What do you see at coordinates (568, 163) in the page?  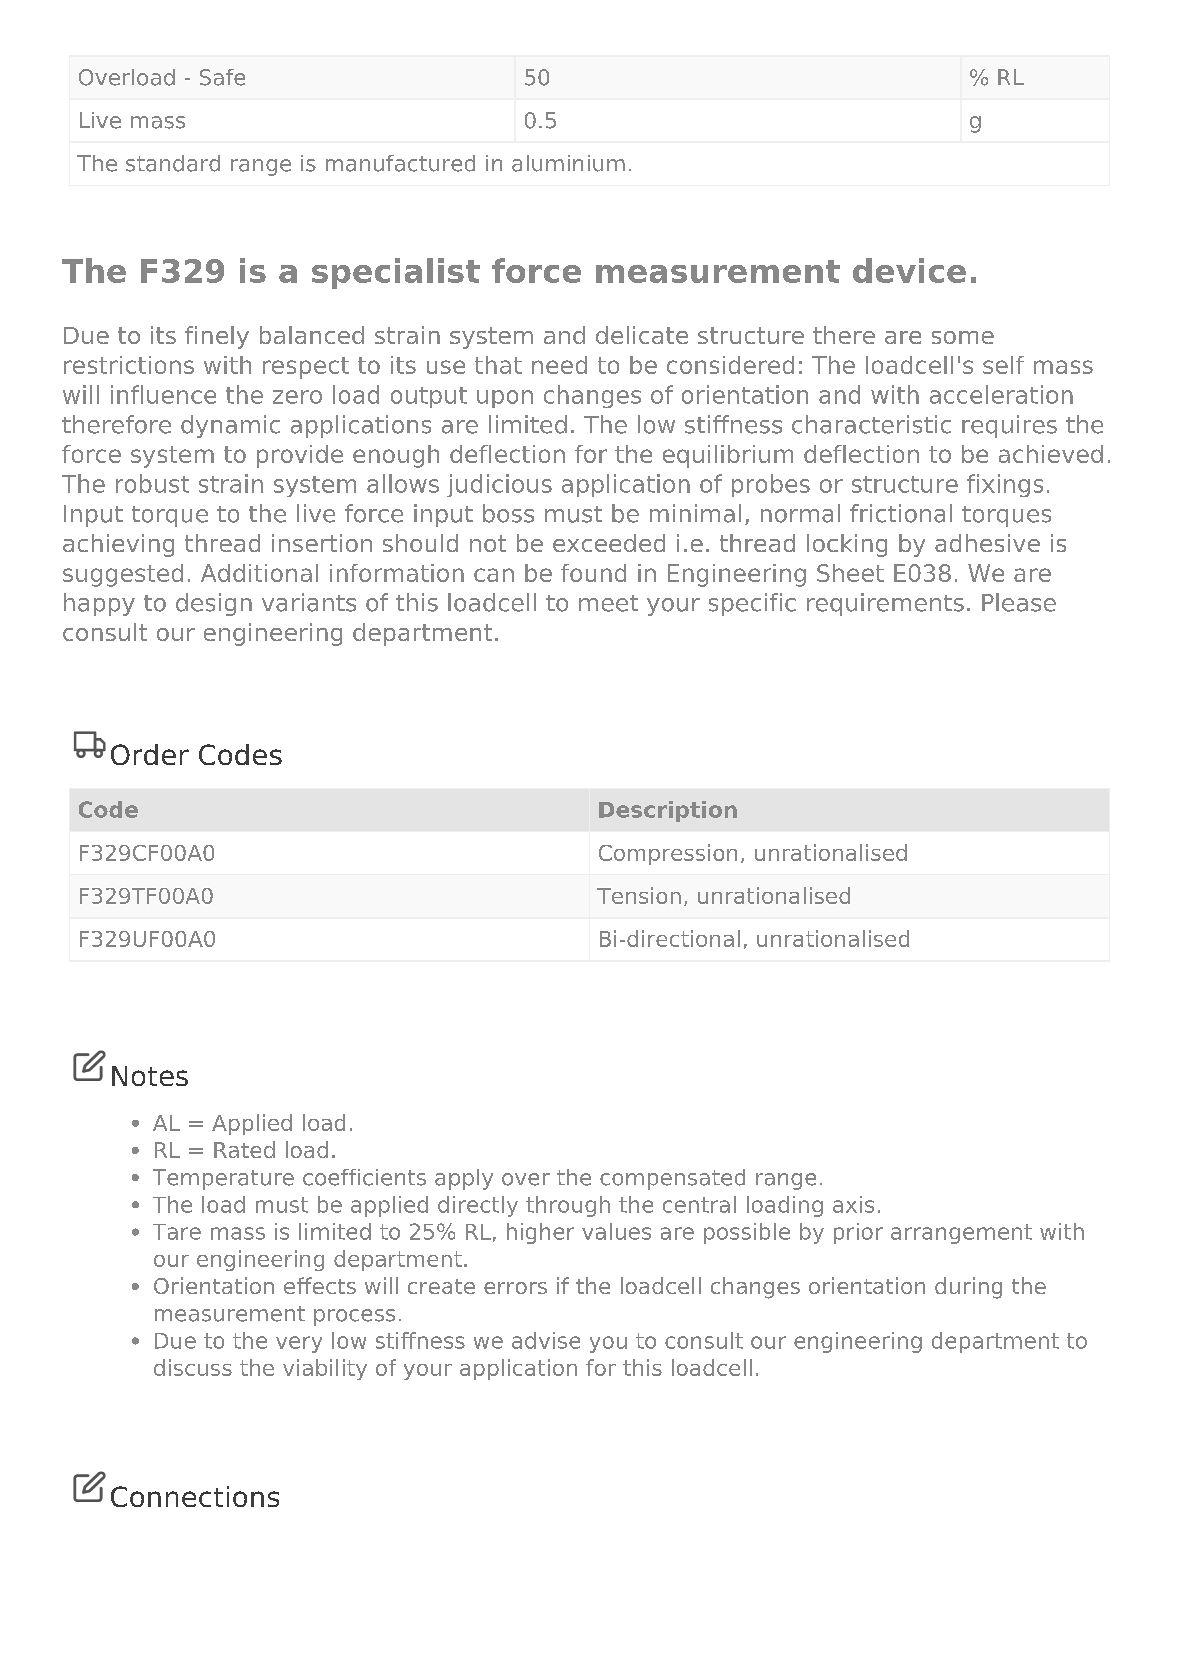 I see `aluminium` at bounding box center [568, 163].
